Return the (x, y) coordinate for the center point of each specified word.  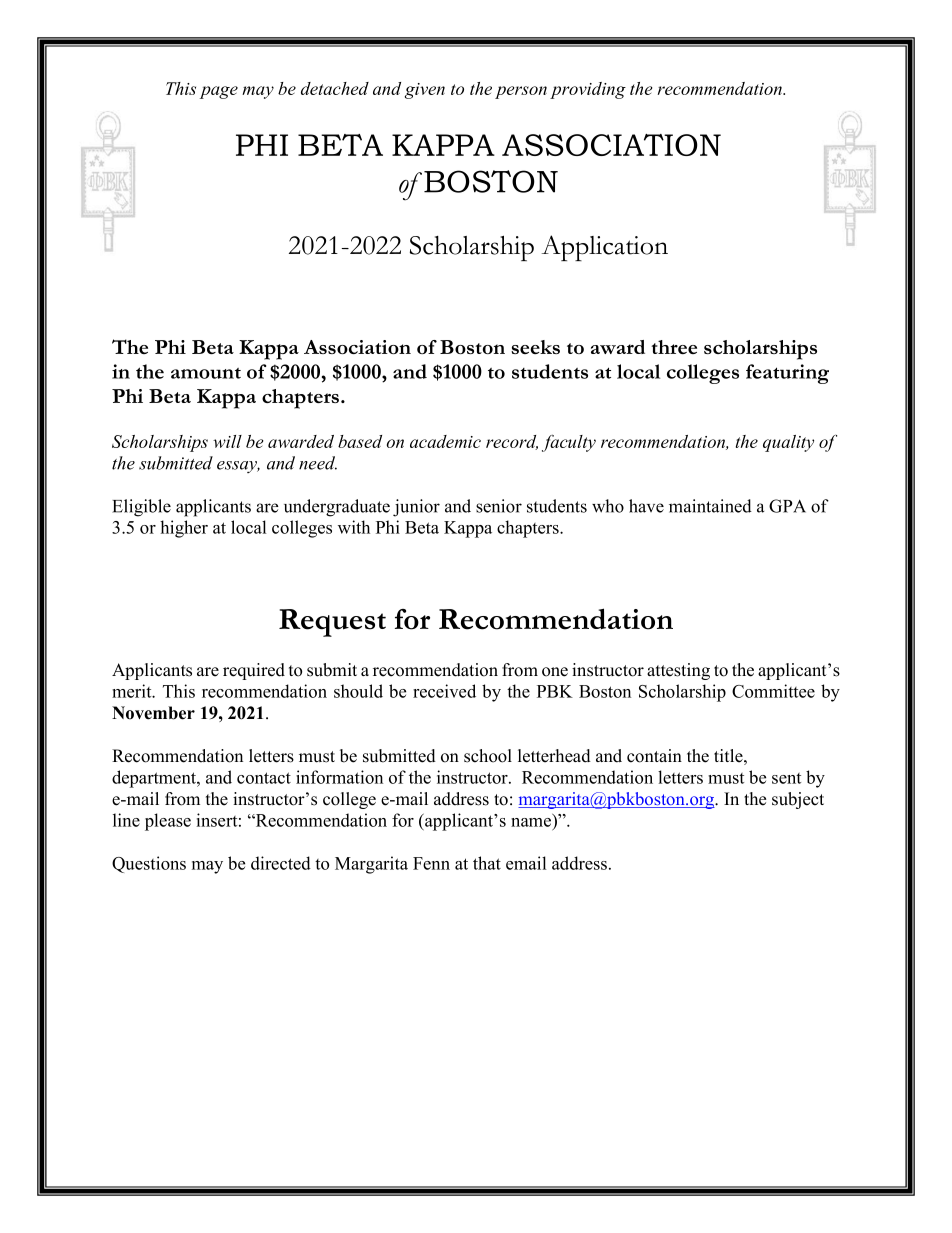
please (168, 822)
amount (206, 373)
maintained (710, 506)
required (254, 671)
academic (445, 441)
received (444, 691)
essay (238, 467)
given (425, 91)
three (674, 347)
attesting (678, 671)
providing (588, 90)
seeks (535, 347)
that (487, 863)
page (219, 92)
